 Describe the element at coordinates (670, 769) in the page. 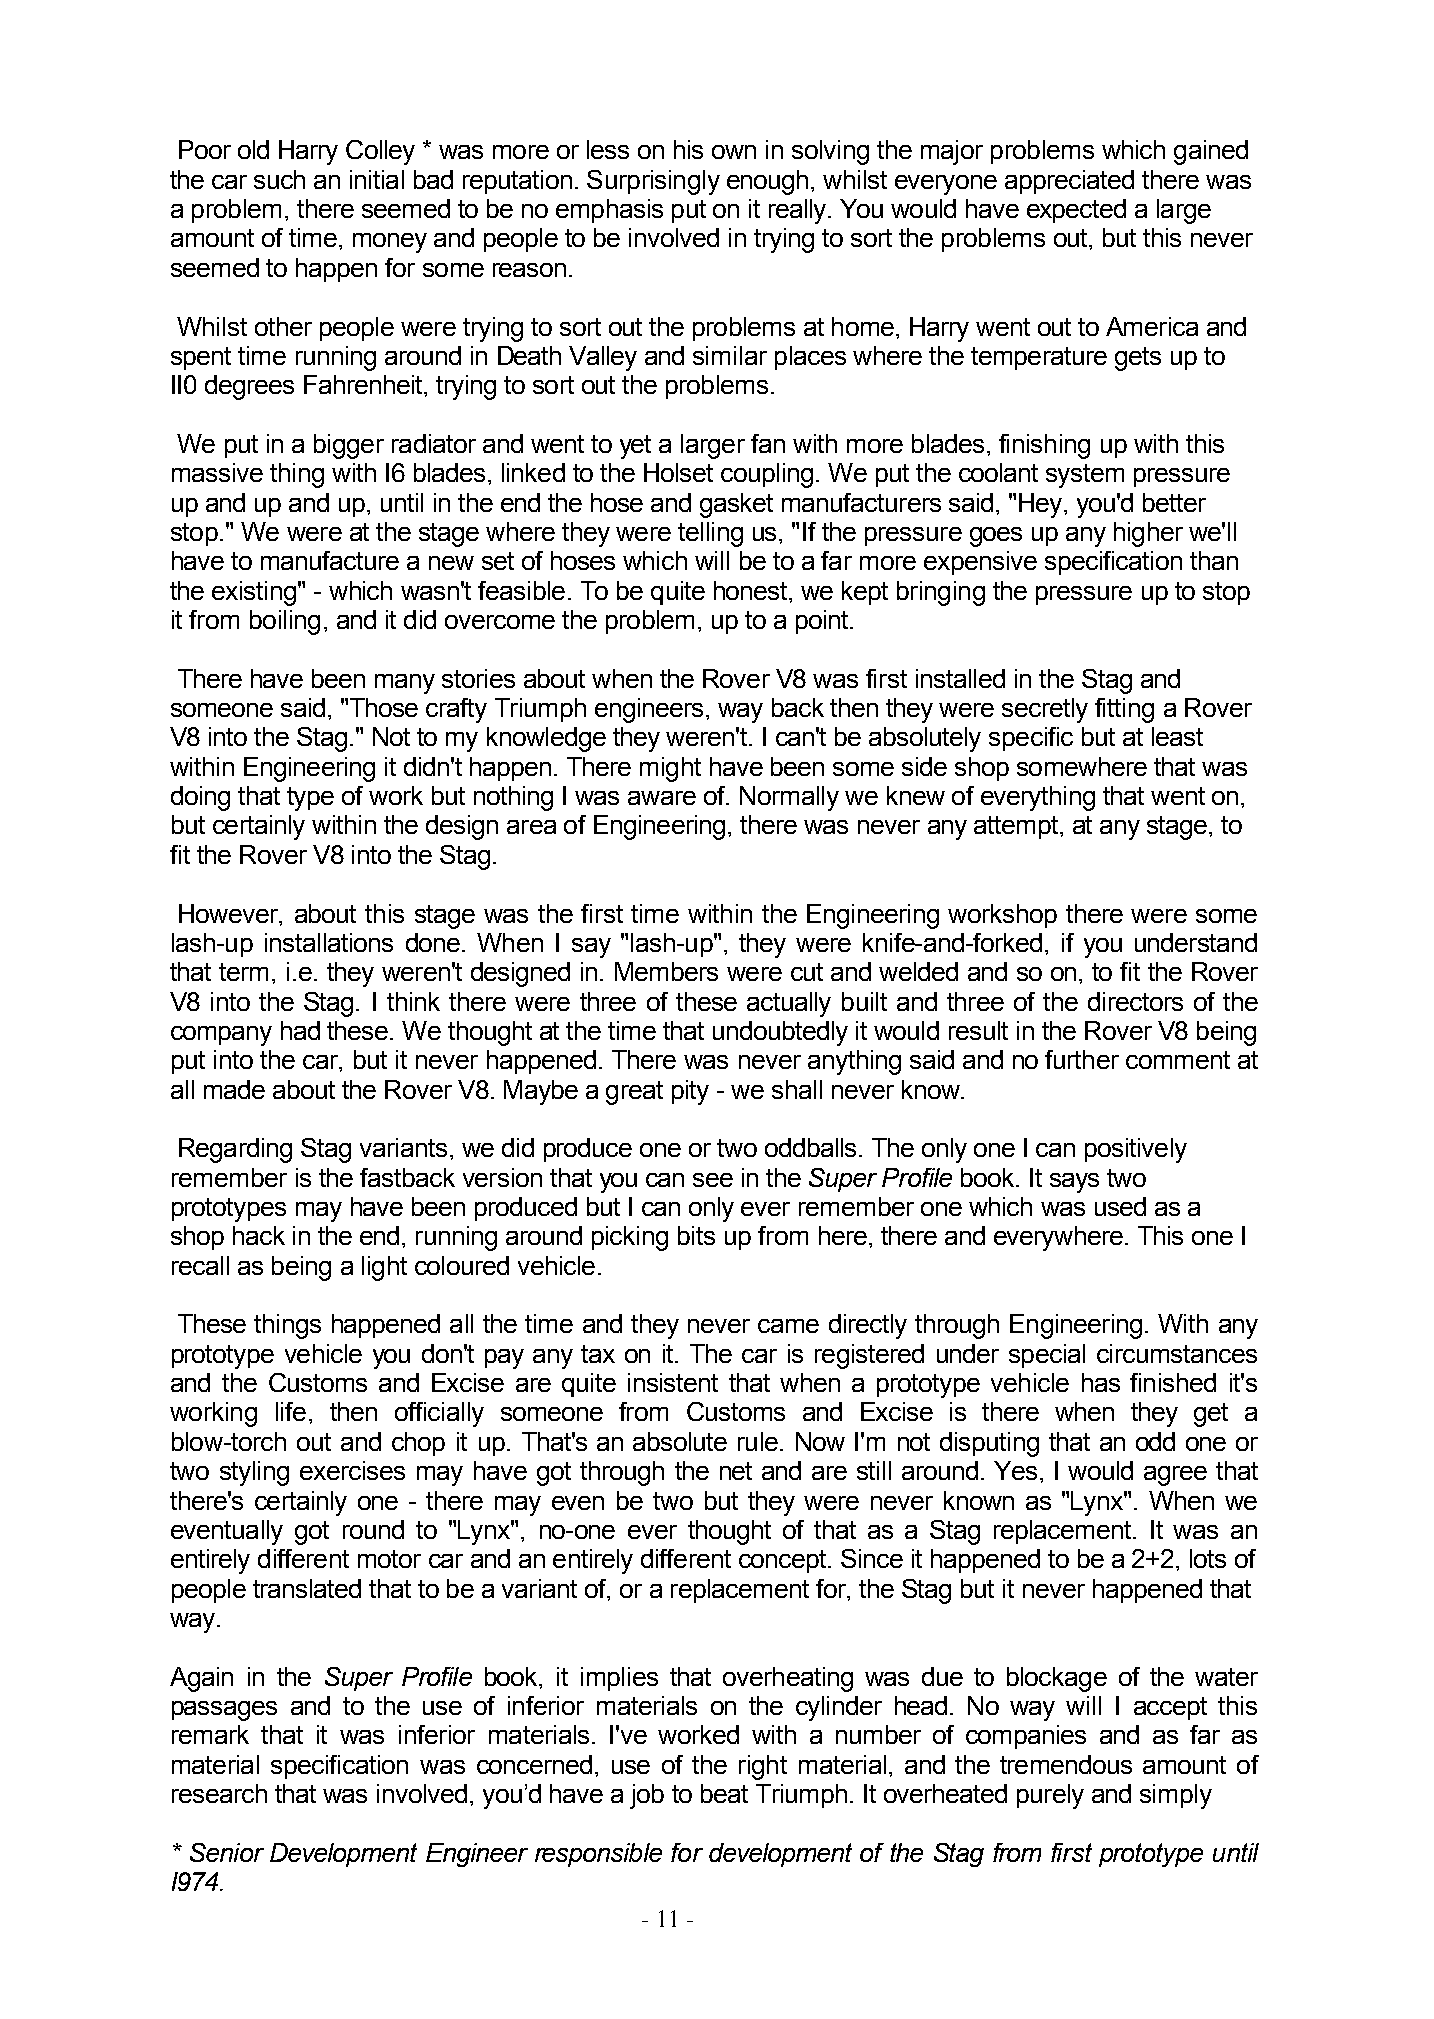

I see `might` at that location.
